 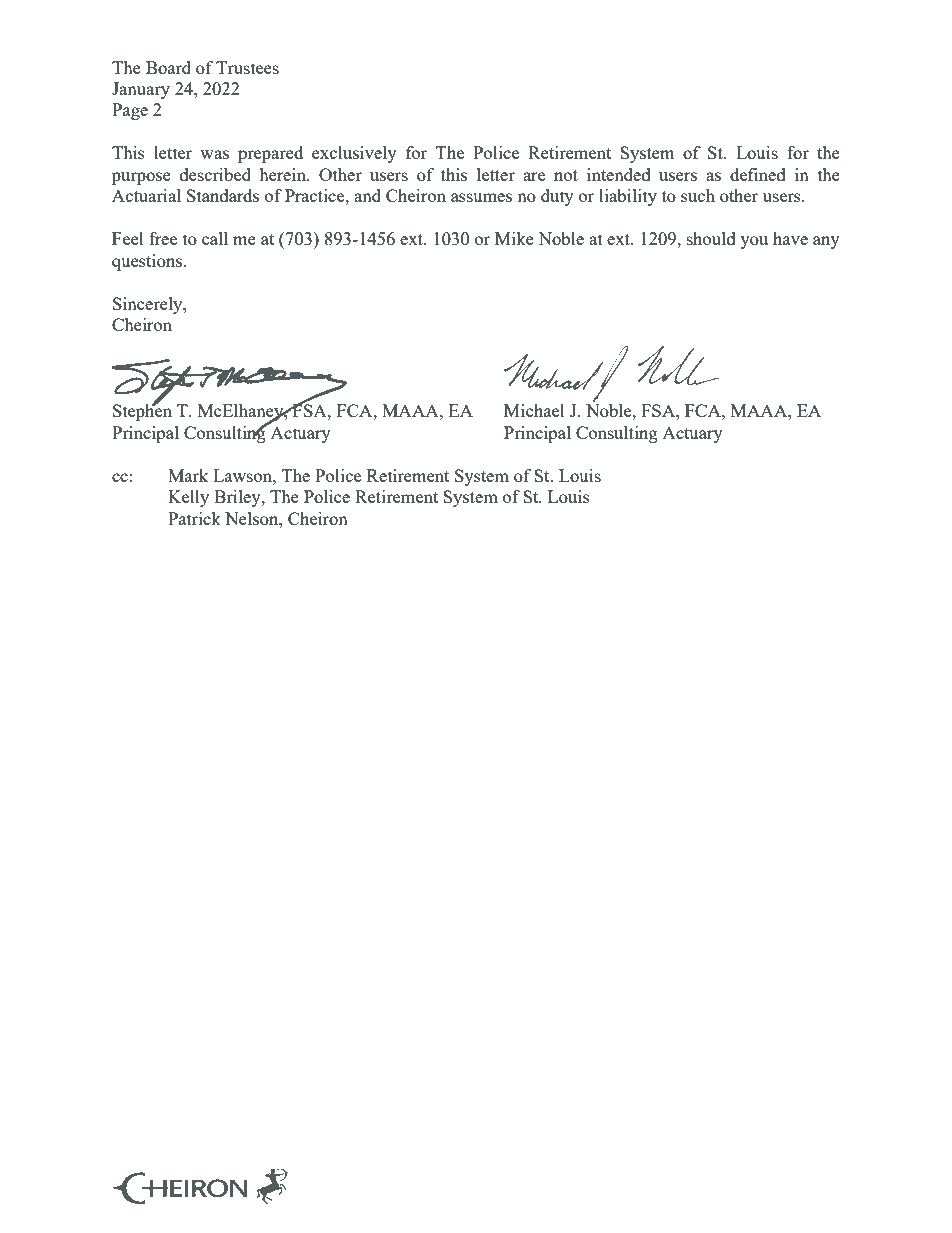 What do you see at coordinates (758, 174) in the screenshot?
I see `defined` at bounding box center [758, 174].
